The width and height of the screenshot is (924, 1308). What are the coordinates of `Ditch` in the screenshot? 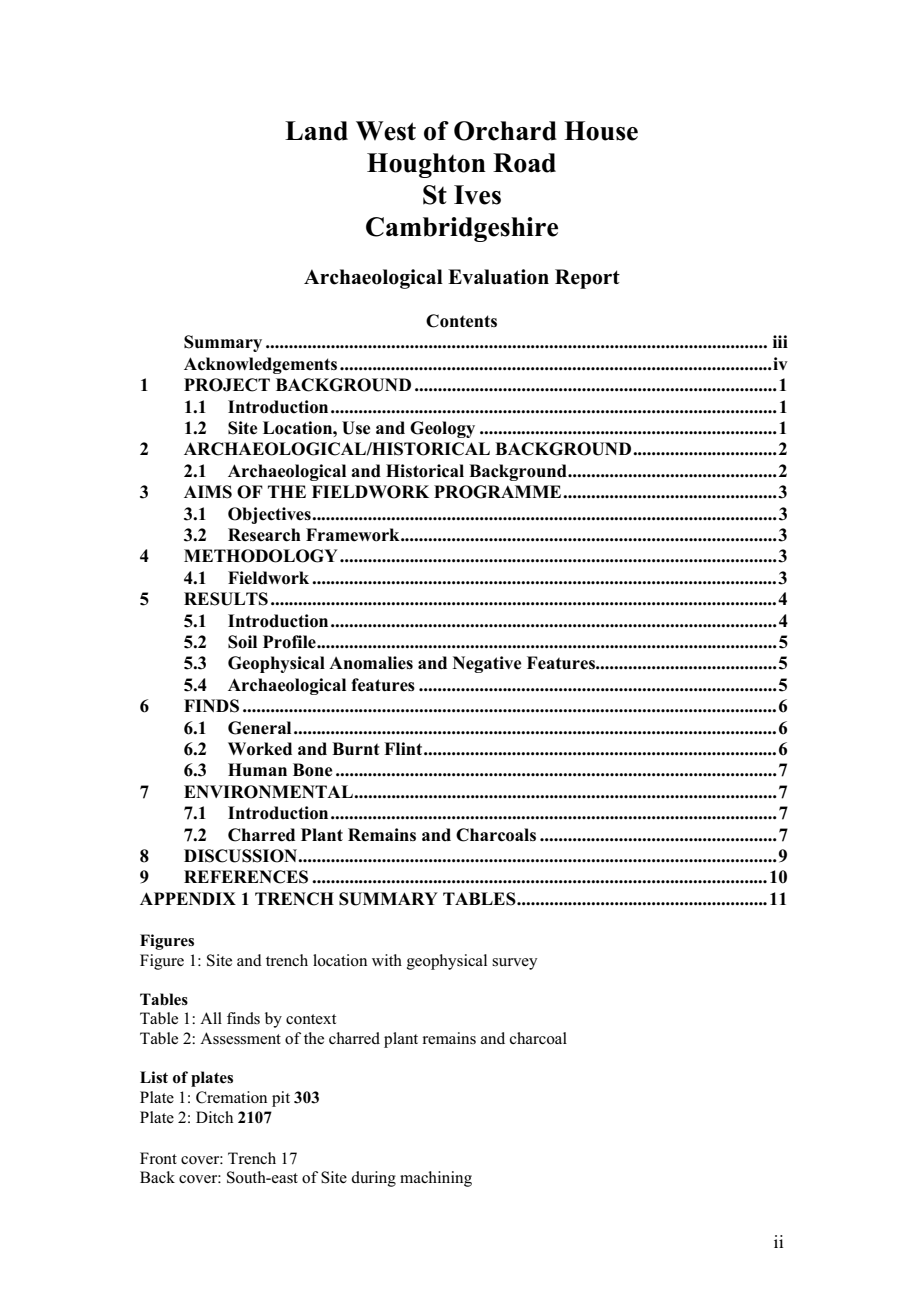 It's located at (214, 1117).
